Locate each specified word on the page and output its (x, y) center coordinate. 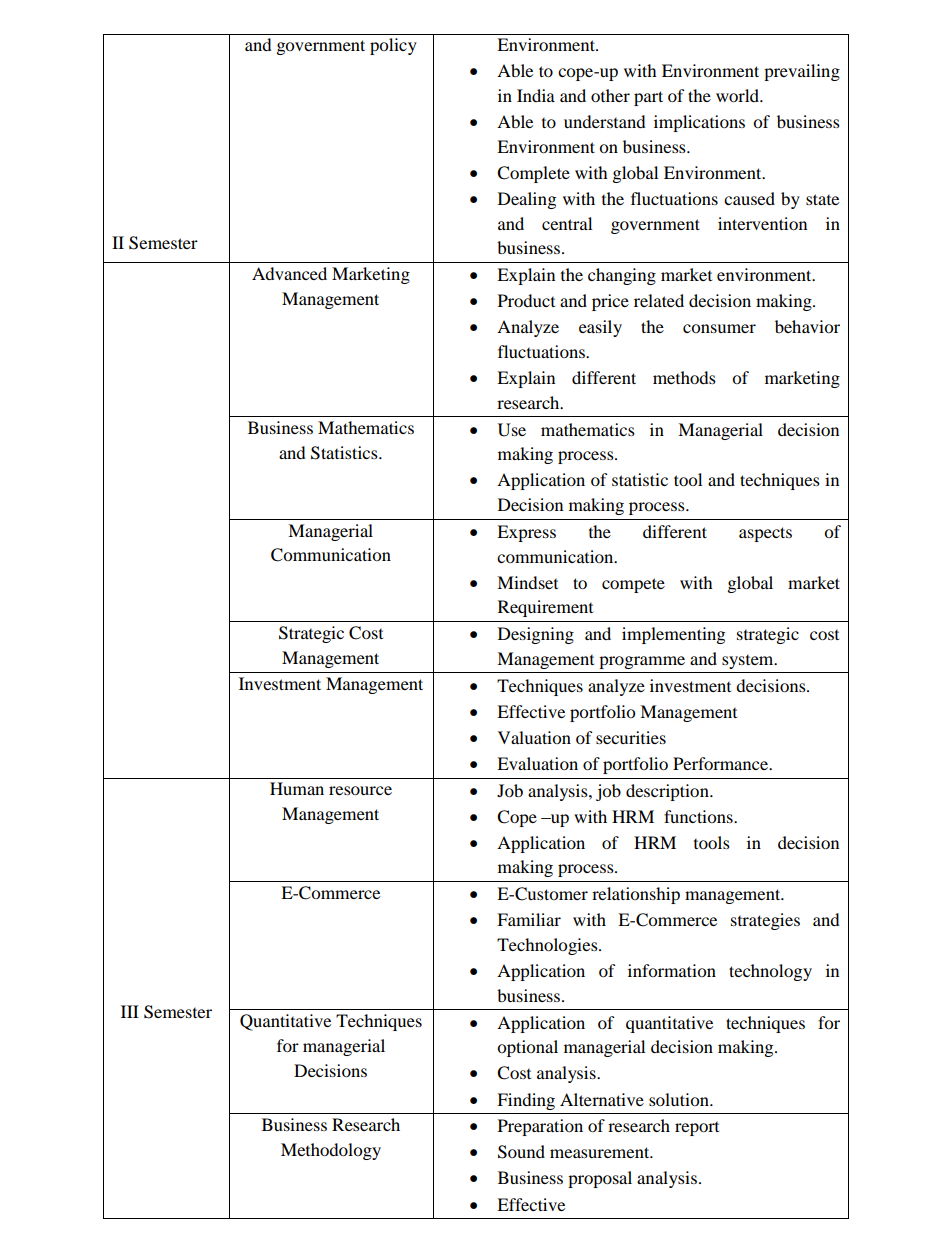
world (738, 95)
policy (393, 46)
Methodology (331, 1151)
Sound (521, 1152)
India (536, 95)
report (697, 1129)
